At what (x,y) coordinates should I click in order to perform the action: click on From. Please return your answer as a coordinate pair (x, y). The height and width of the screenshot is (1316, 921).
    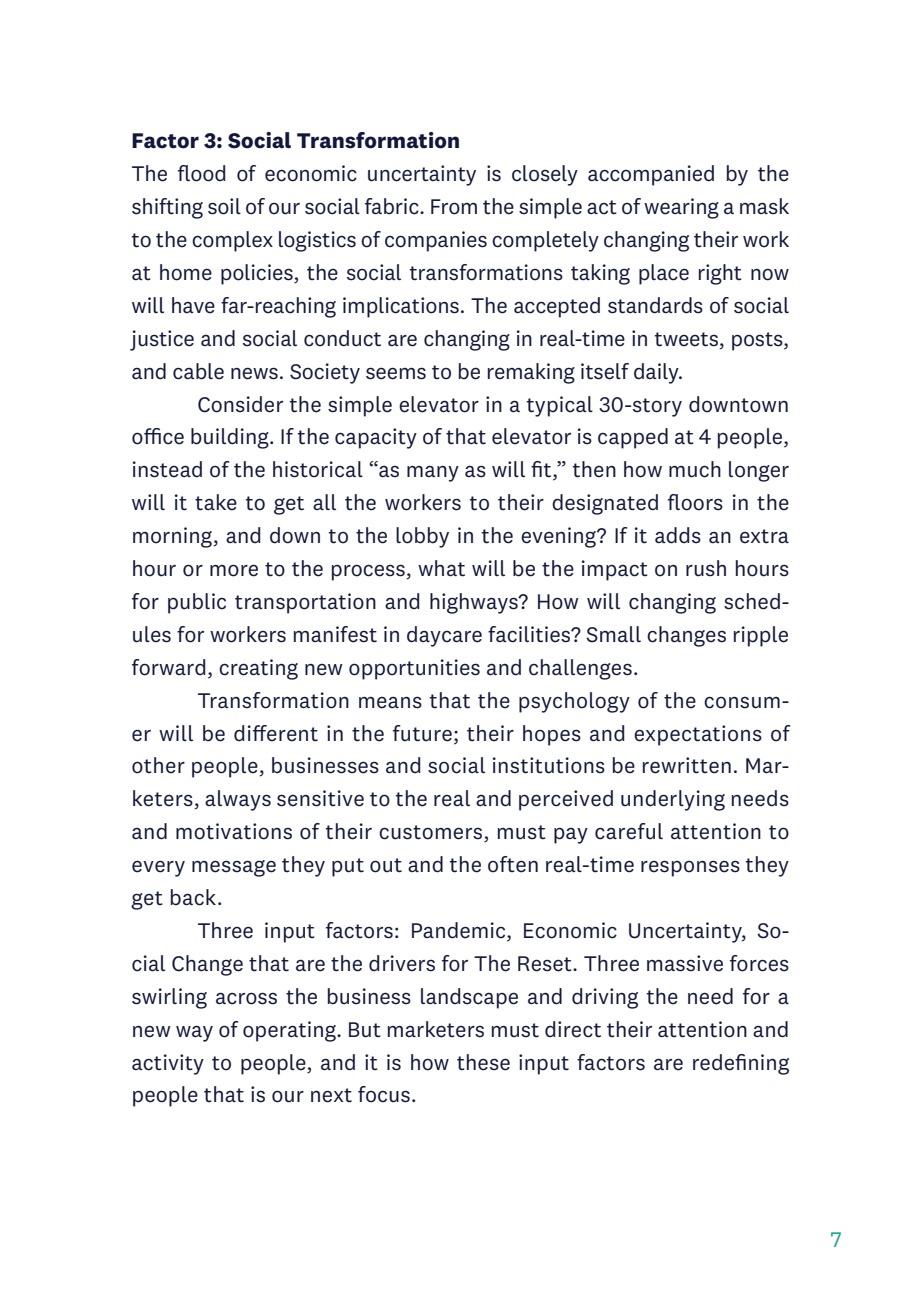
    Looking at the image, I should click on (454, 207).
